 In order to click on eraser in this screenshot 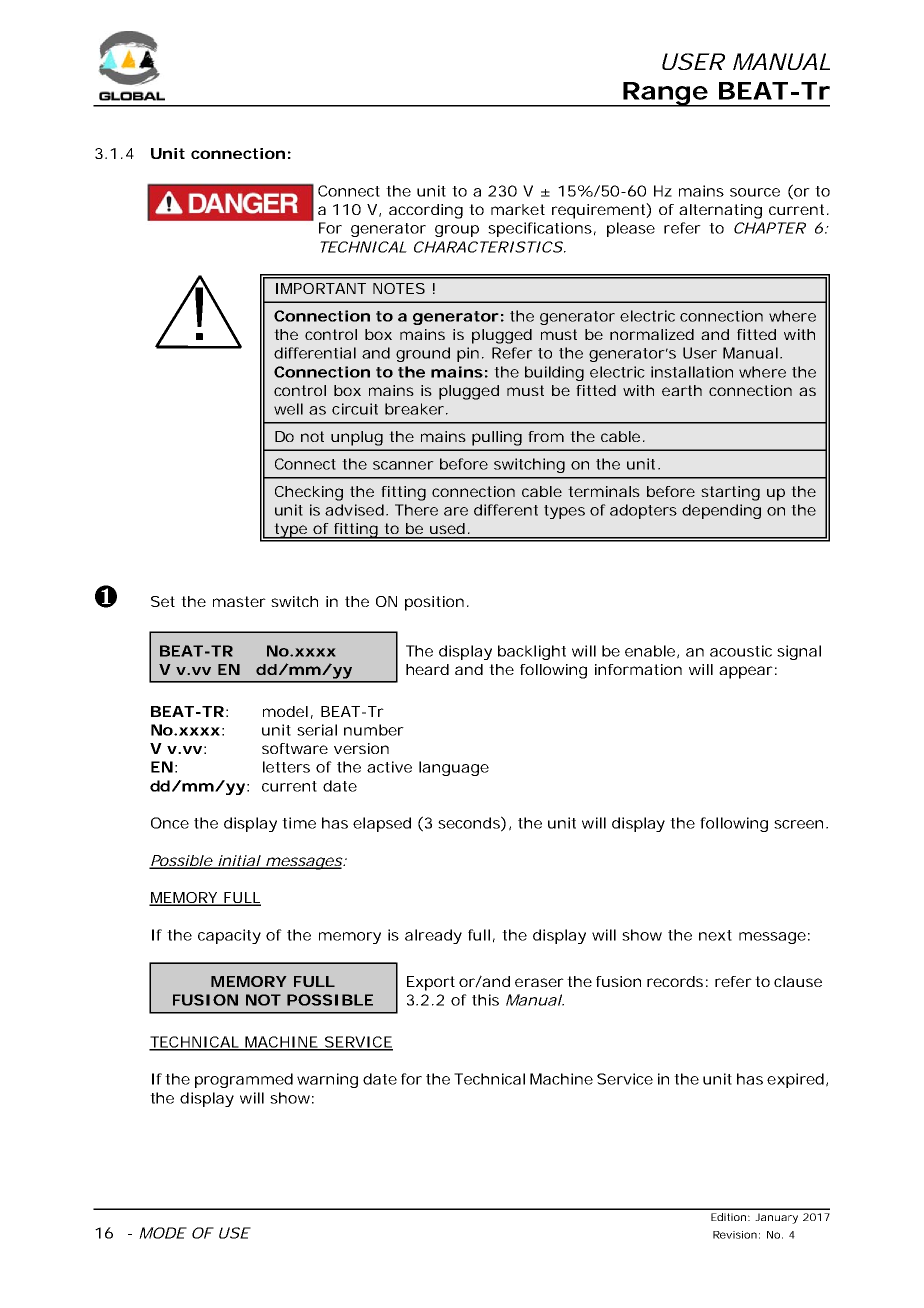, I will do `click(539, 982)`.
